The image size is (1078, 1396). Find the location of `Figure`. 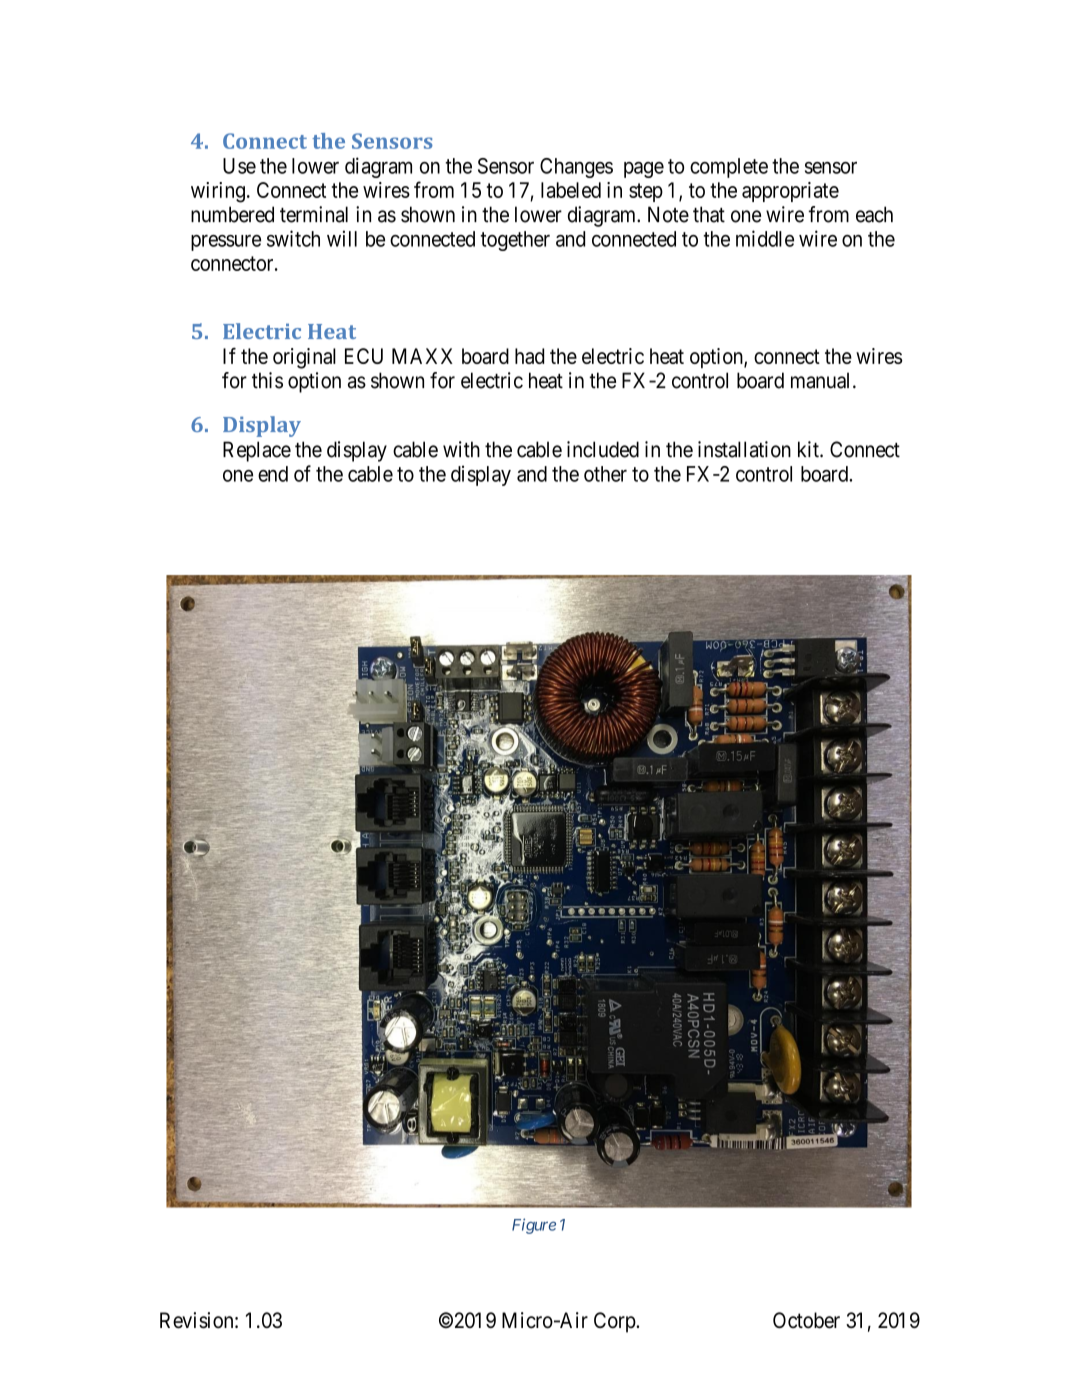

Figure is located at coordinates (534, 1226).
